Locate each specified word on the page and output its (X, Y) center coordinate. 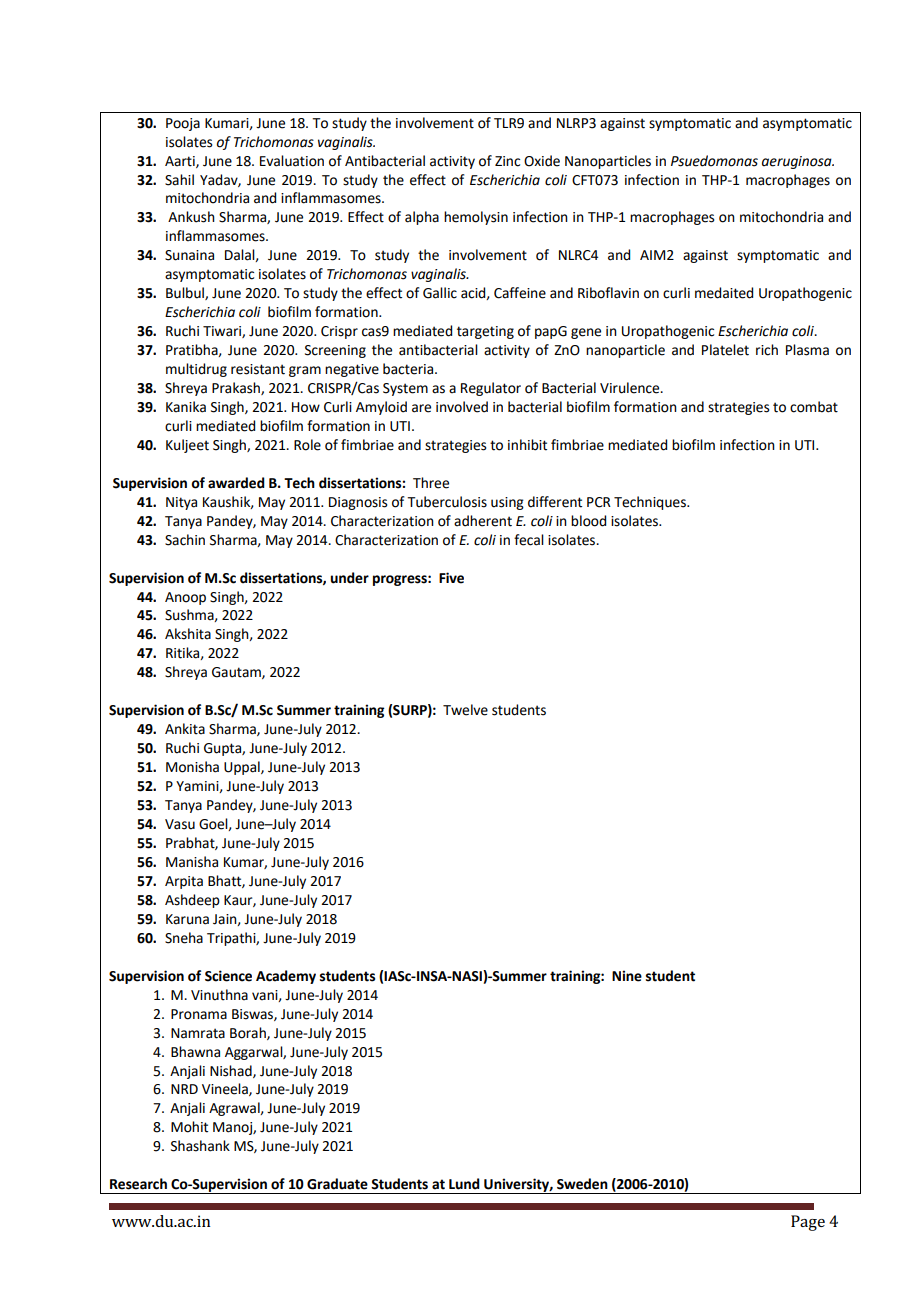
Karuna (187, 919)
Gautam (237, 673)
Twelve (465, 710)
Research (138, 1184)
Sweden (582, 1184)
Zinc (507, 161)
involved (462, 407)
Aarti (181, 162)
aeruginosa (798, 162)
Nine (627, 976)
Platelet (725, 350)
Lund (464, 1184)
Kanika (186, 407)
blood (588, 521)
